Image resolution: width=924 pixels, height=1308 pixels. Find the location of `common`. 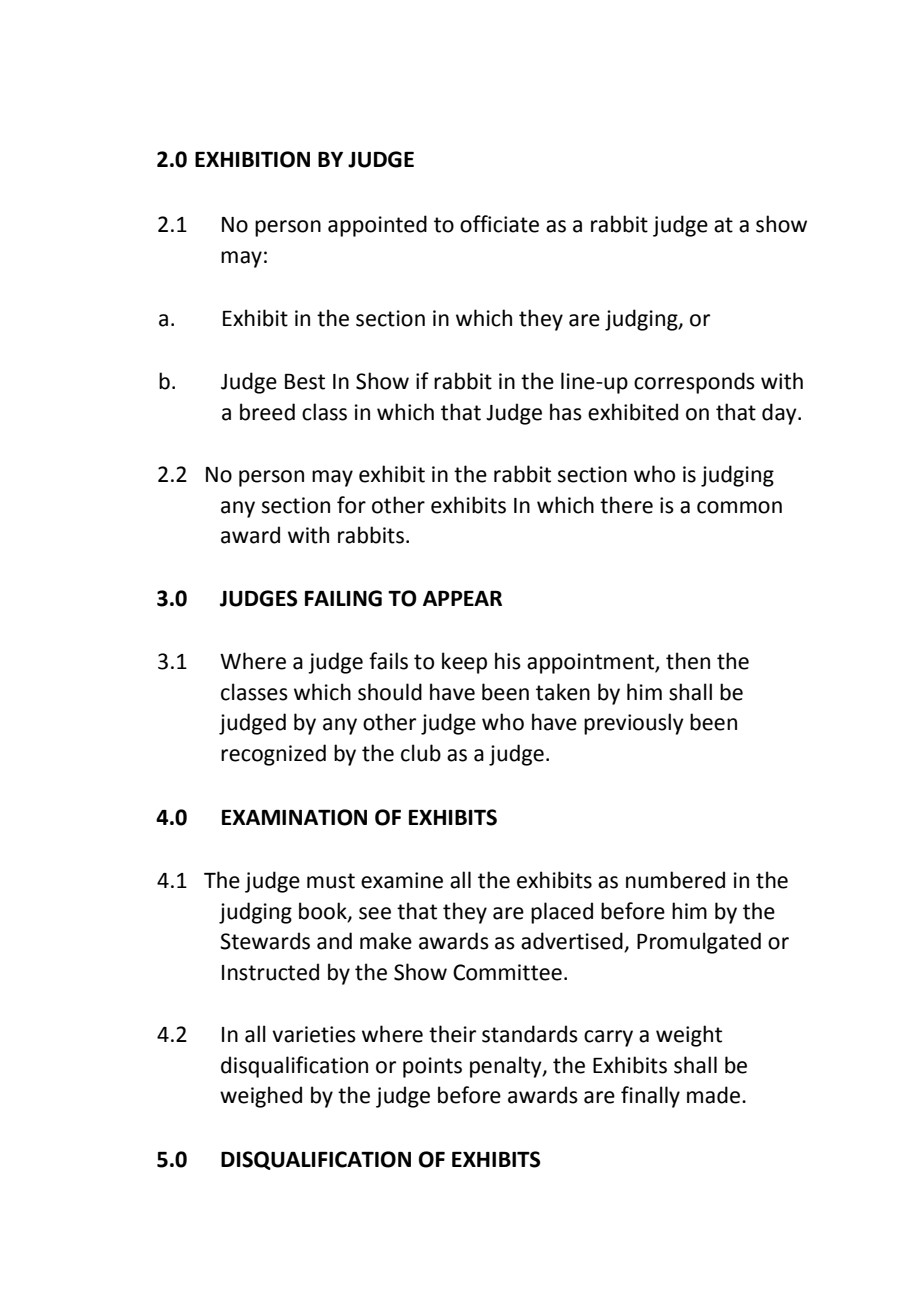

common is located at coordinates (739, 507).
